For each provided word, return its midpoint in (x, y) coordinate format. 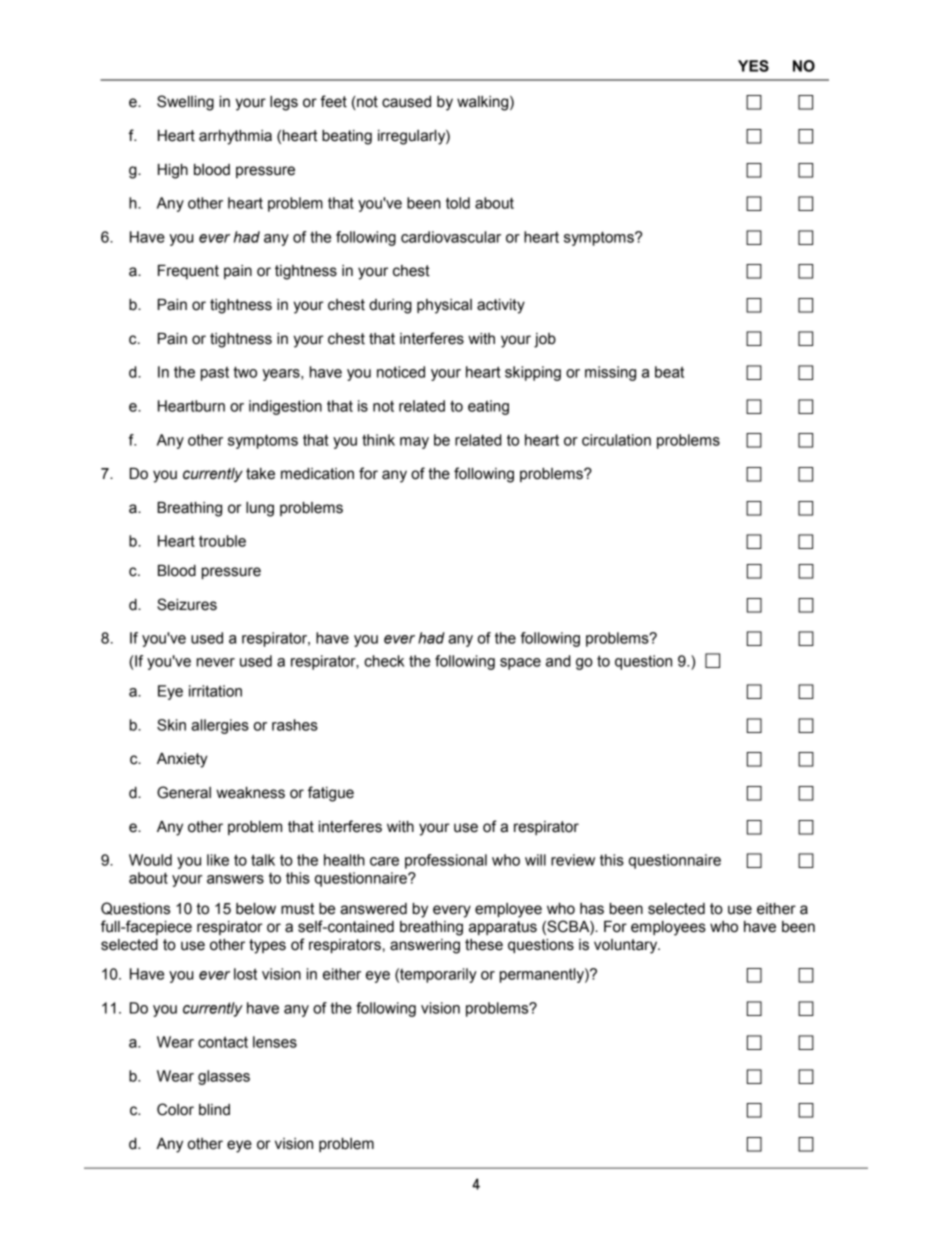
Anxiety (182, 760)
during (390, 306)
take (260, 474)
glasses (224, 1077)
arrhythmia (235, 137)
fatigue (331, 794)
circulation (616, 440)
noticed (401, 372)
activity (501, 306)
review (573, 860)
